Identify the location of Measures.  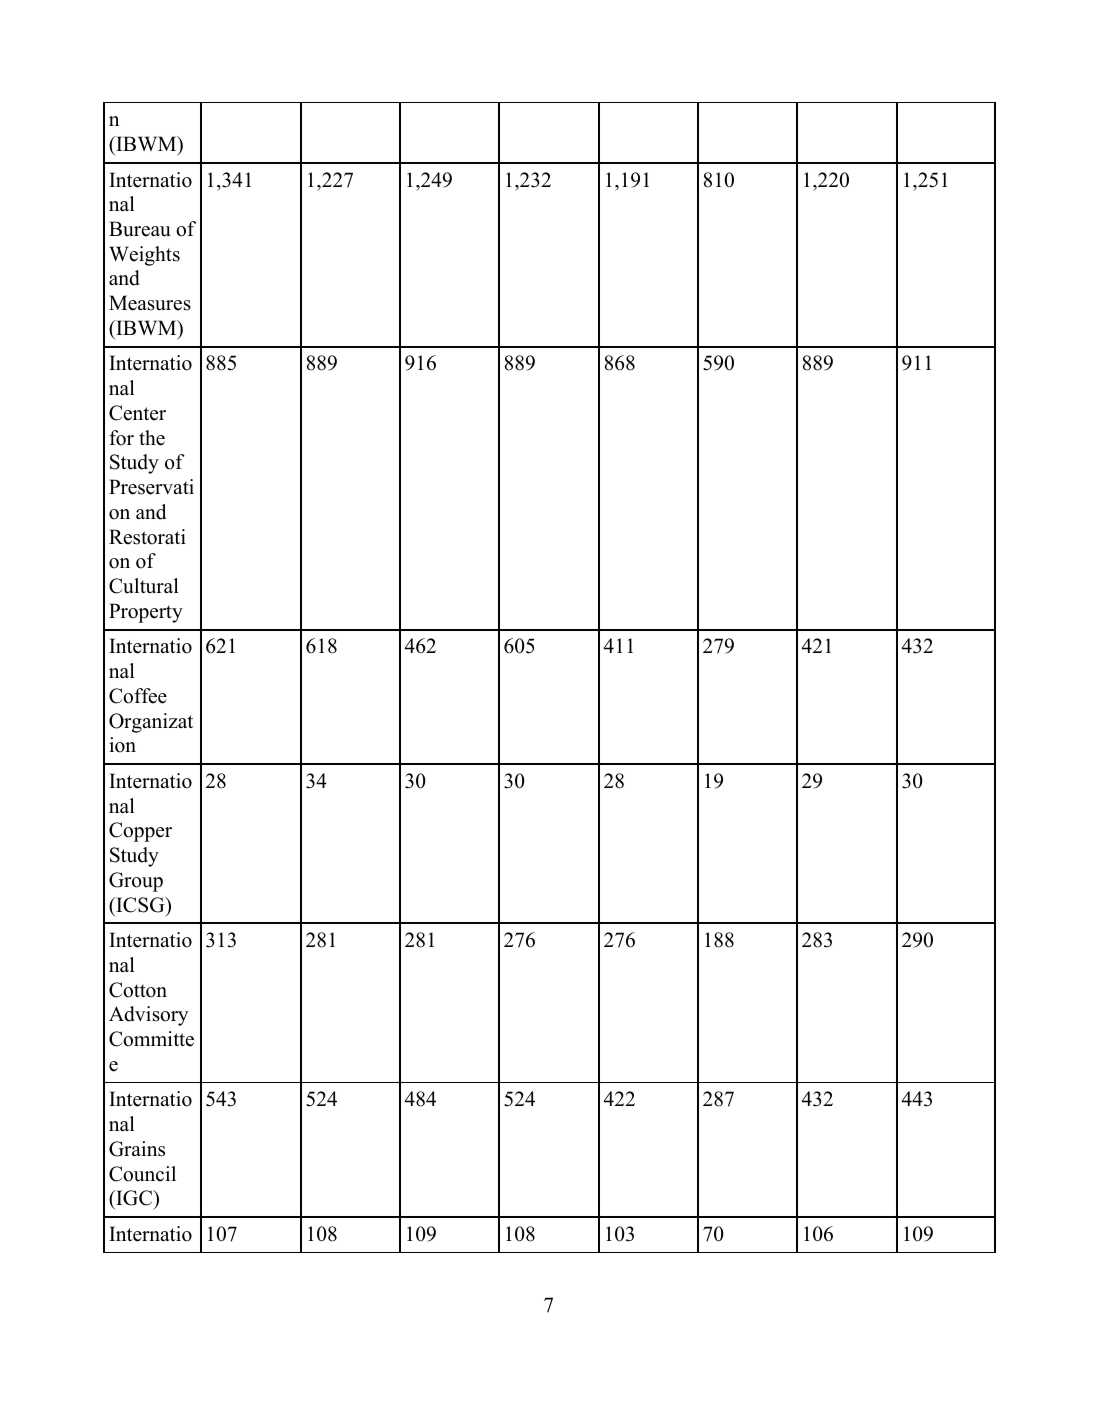
(150, 303).
